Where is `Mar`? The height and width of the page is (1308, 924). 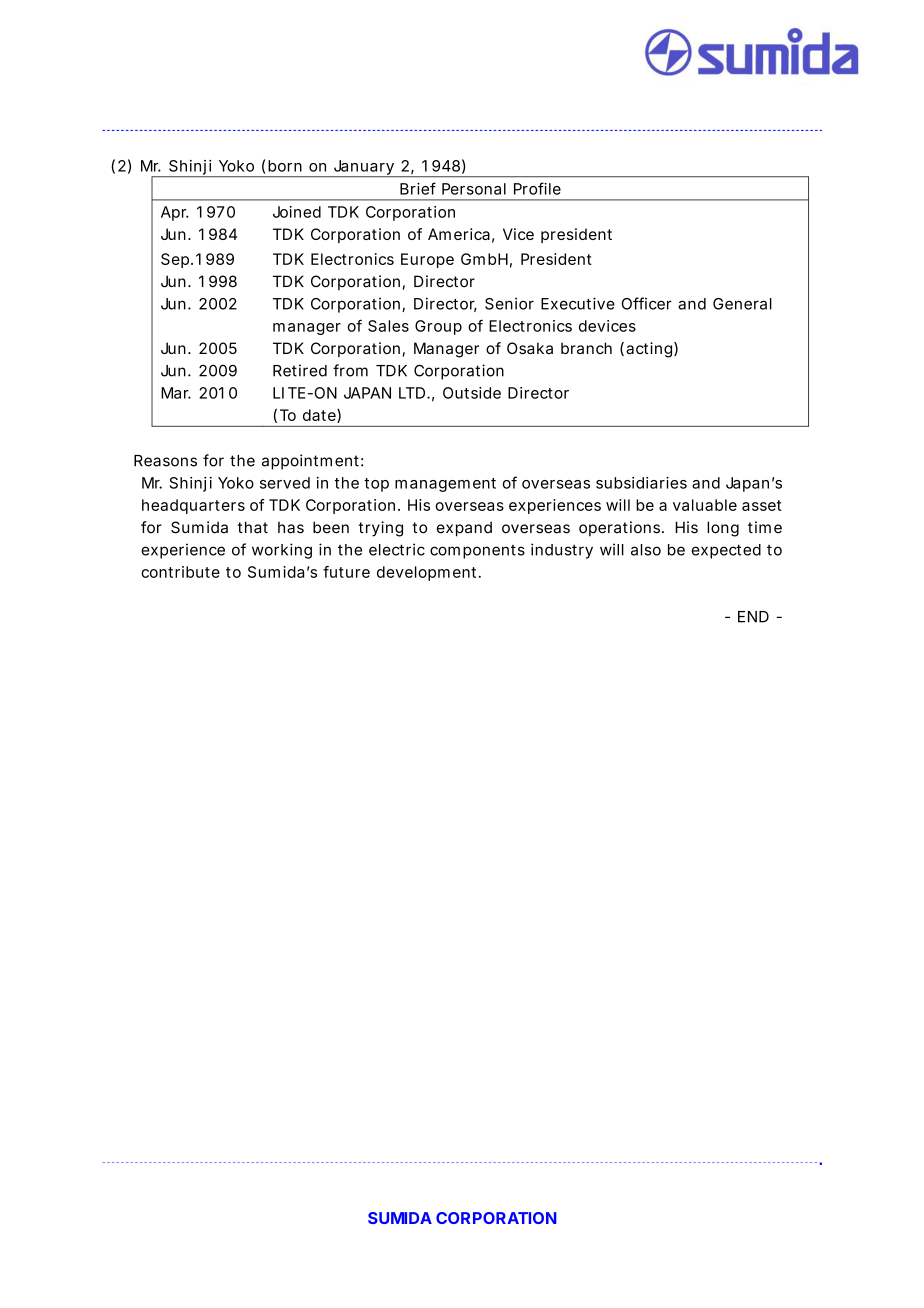
Mar is located at coordinates (176, 393).
